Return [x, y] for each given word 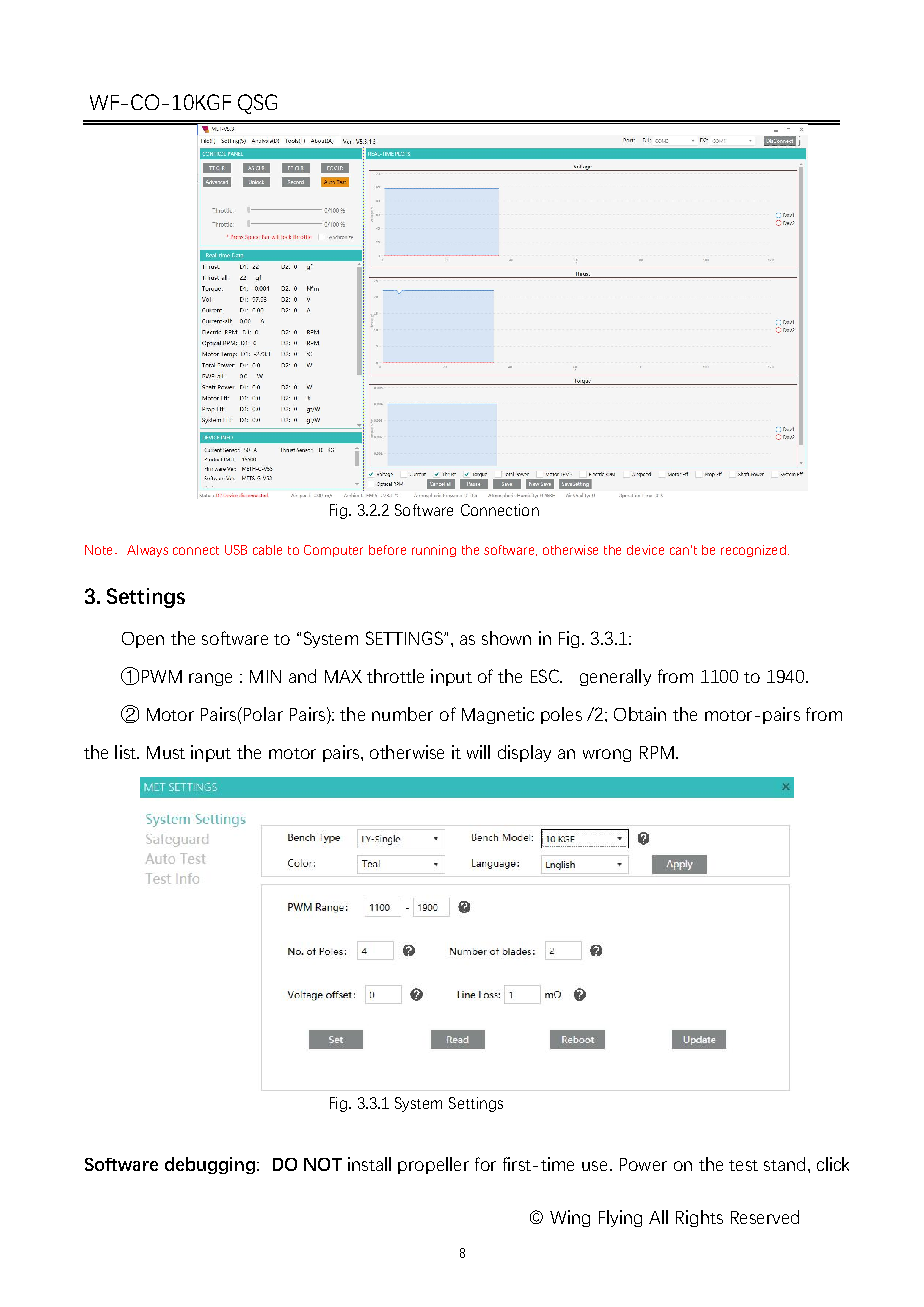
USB [236, 550]
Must [166, 752]
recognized [753, 551]
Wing [570, 1218]
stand [784, 1164]
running [434, 551]
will [478, 752]
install [369, 1164]
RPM [657, 752]
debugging [210, 1165]
